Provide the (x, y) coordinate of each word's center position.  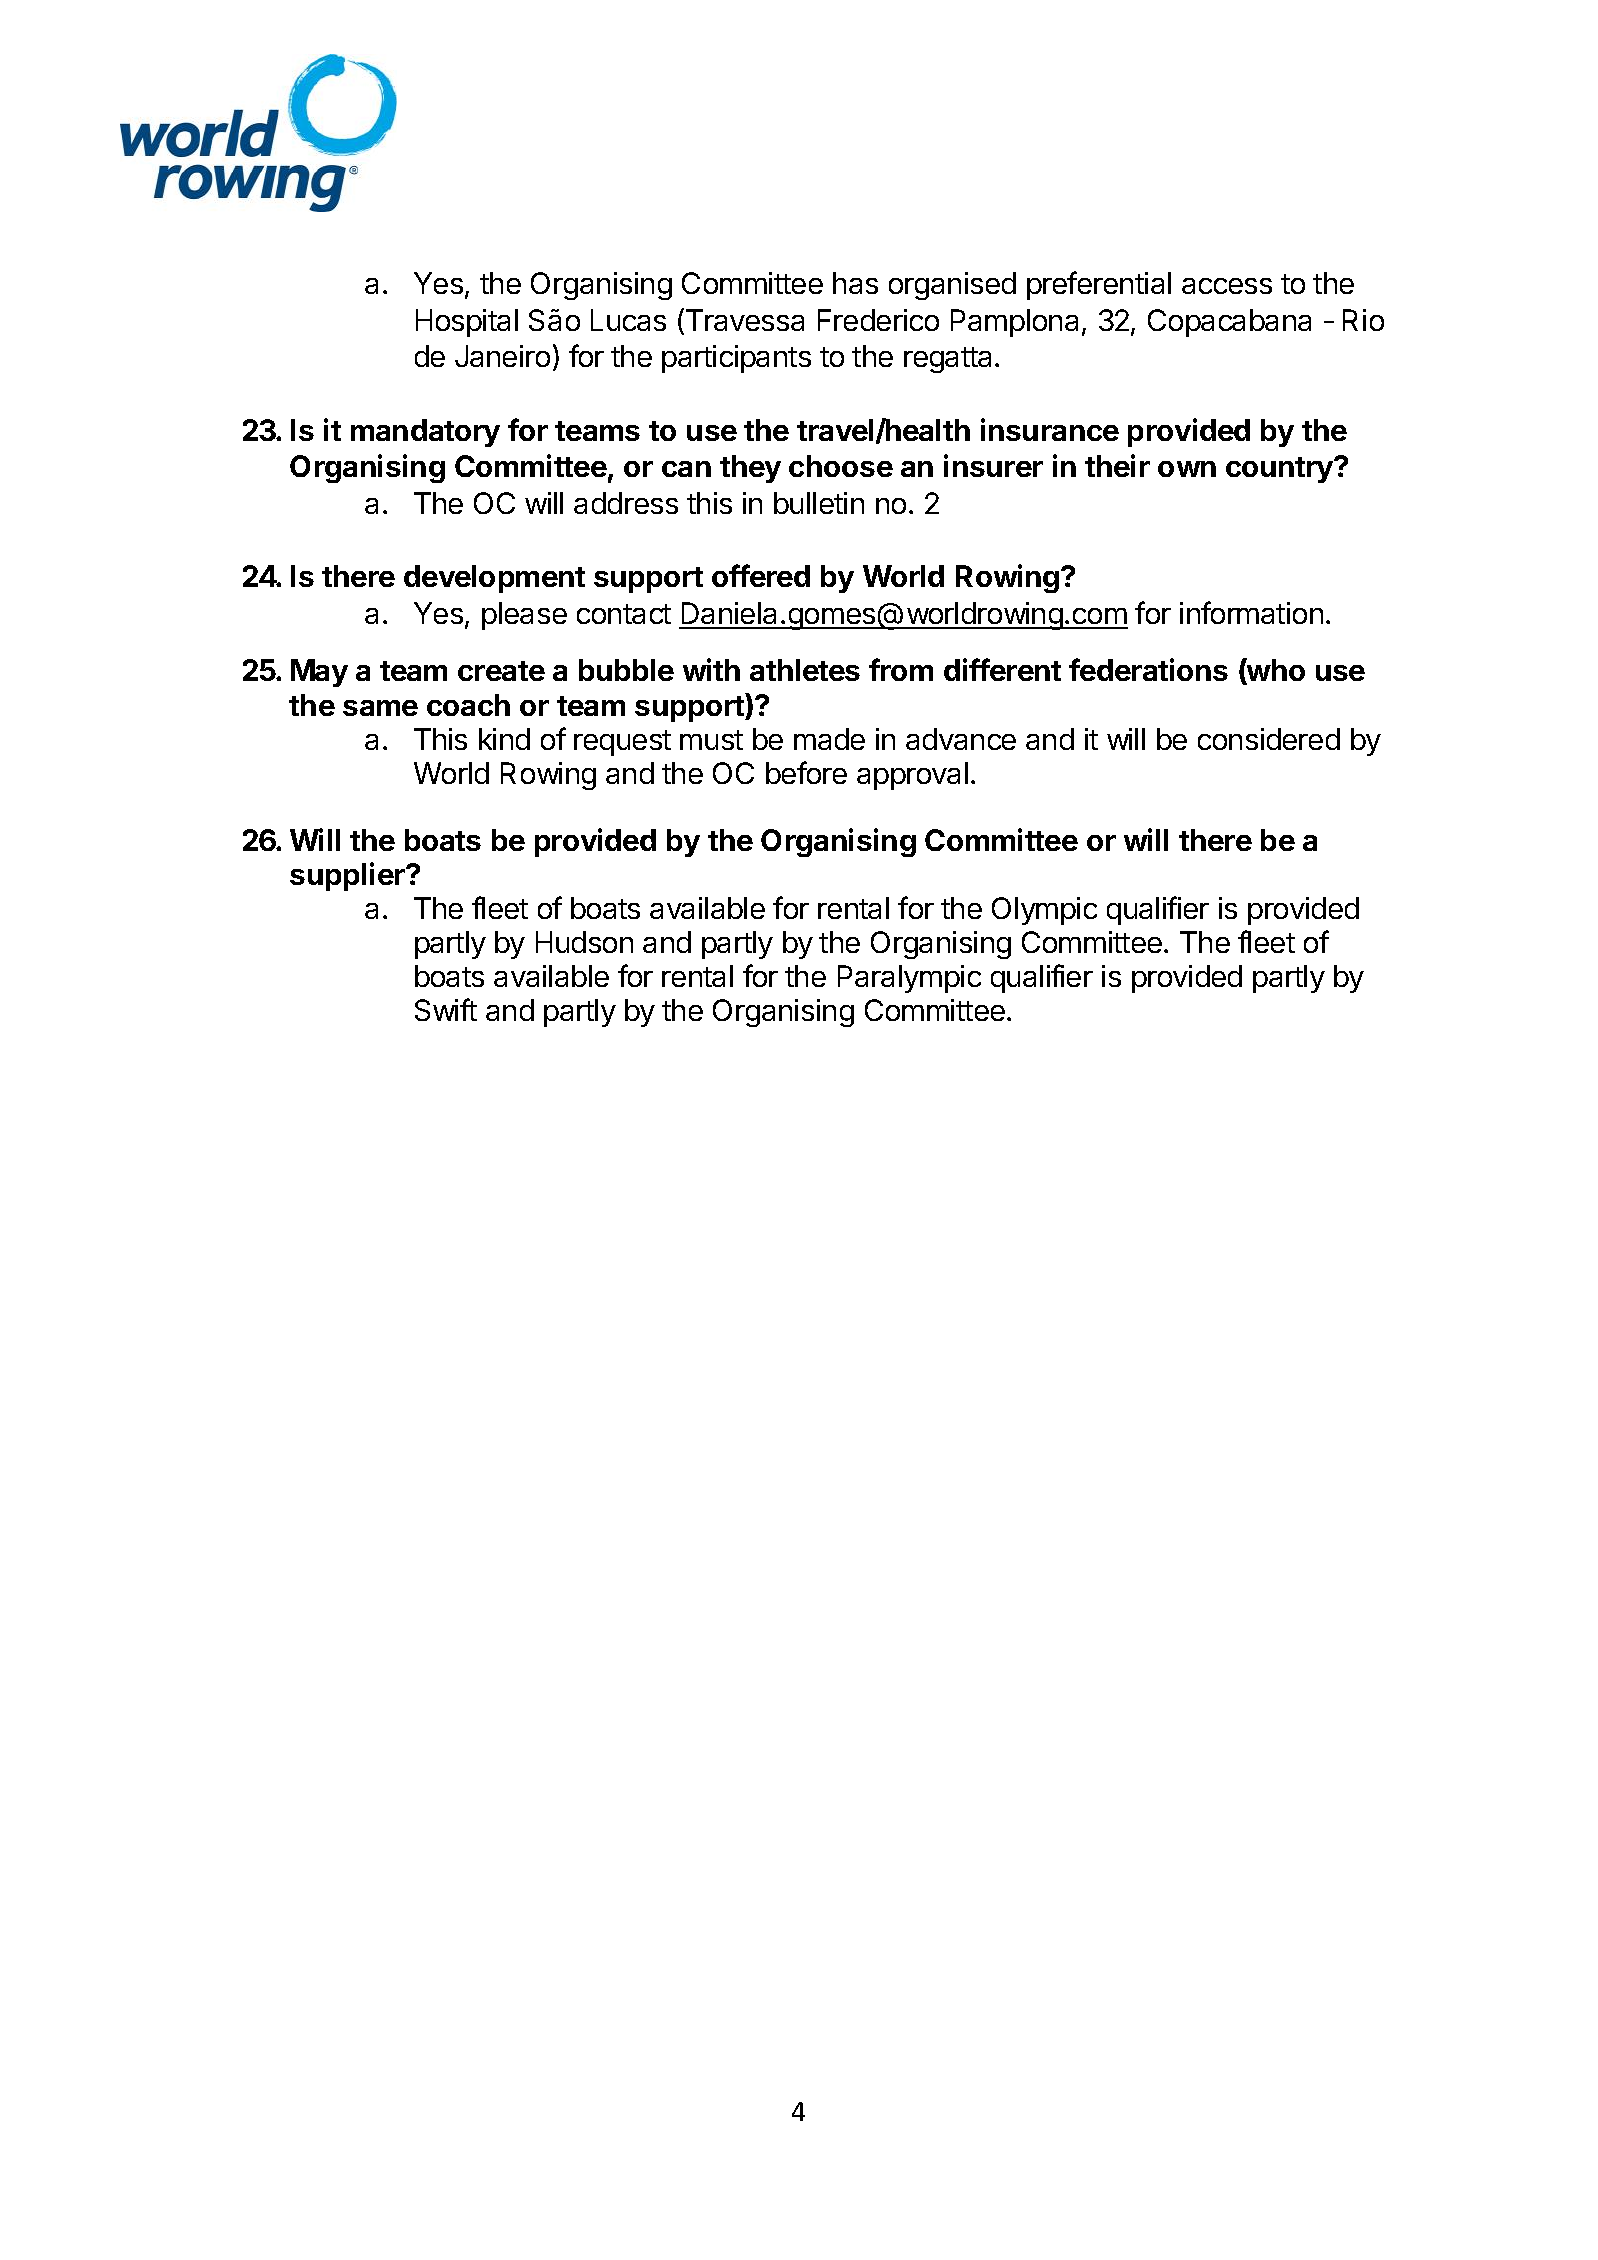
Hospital (467, 323)
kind (504, 739)
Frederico (878, 320)
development (494, 579)
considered (1269, 739)
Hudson (584, 942)
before (806, 772)
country (1280, 470)
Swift (446, 1009)
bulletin (819, 503)
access (1227, 286)
